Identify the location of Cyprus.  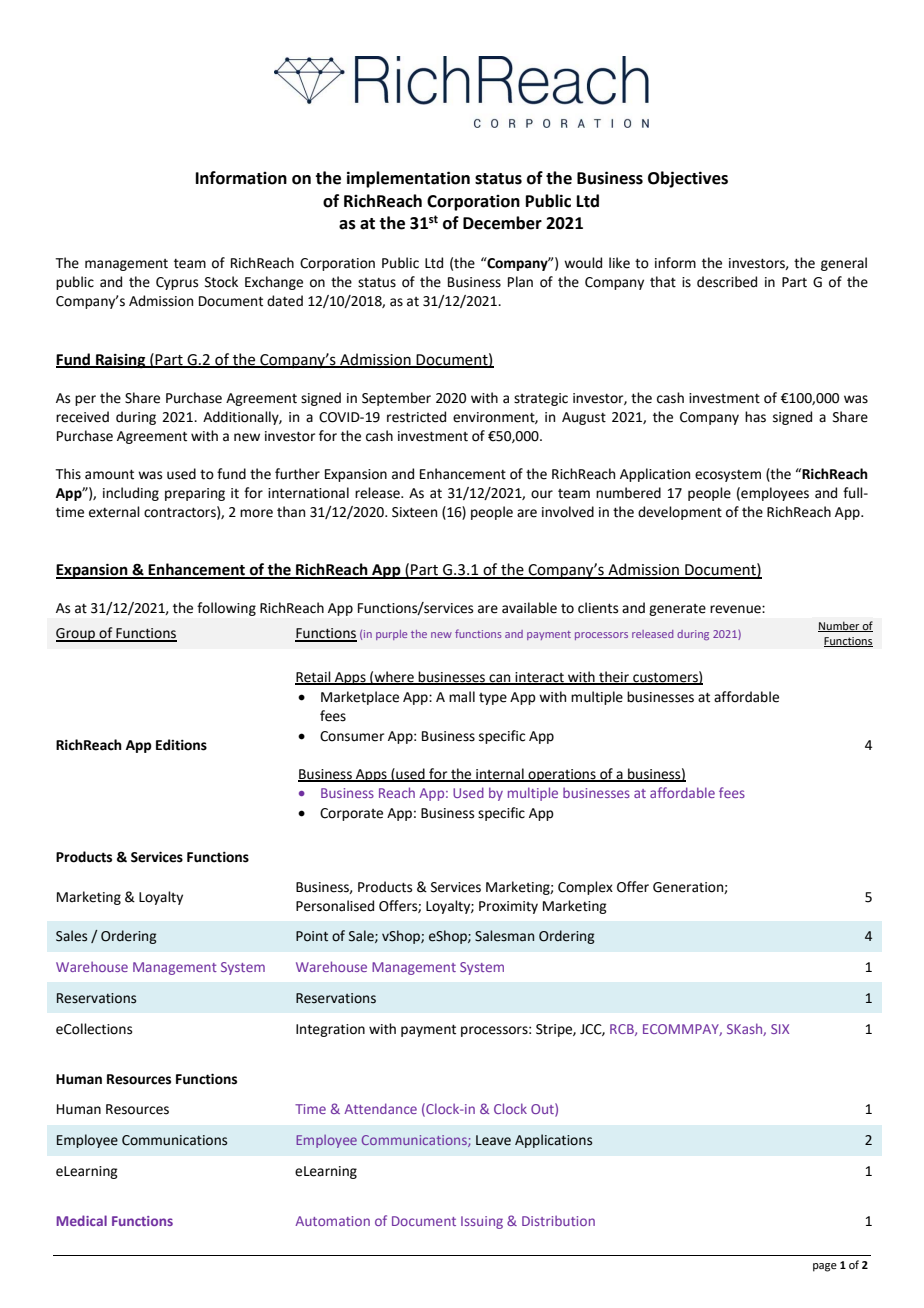
(177, 283).
